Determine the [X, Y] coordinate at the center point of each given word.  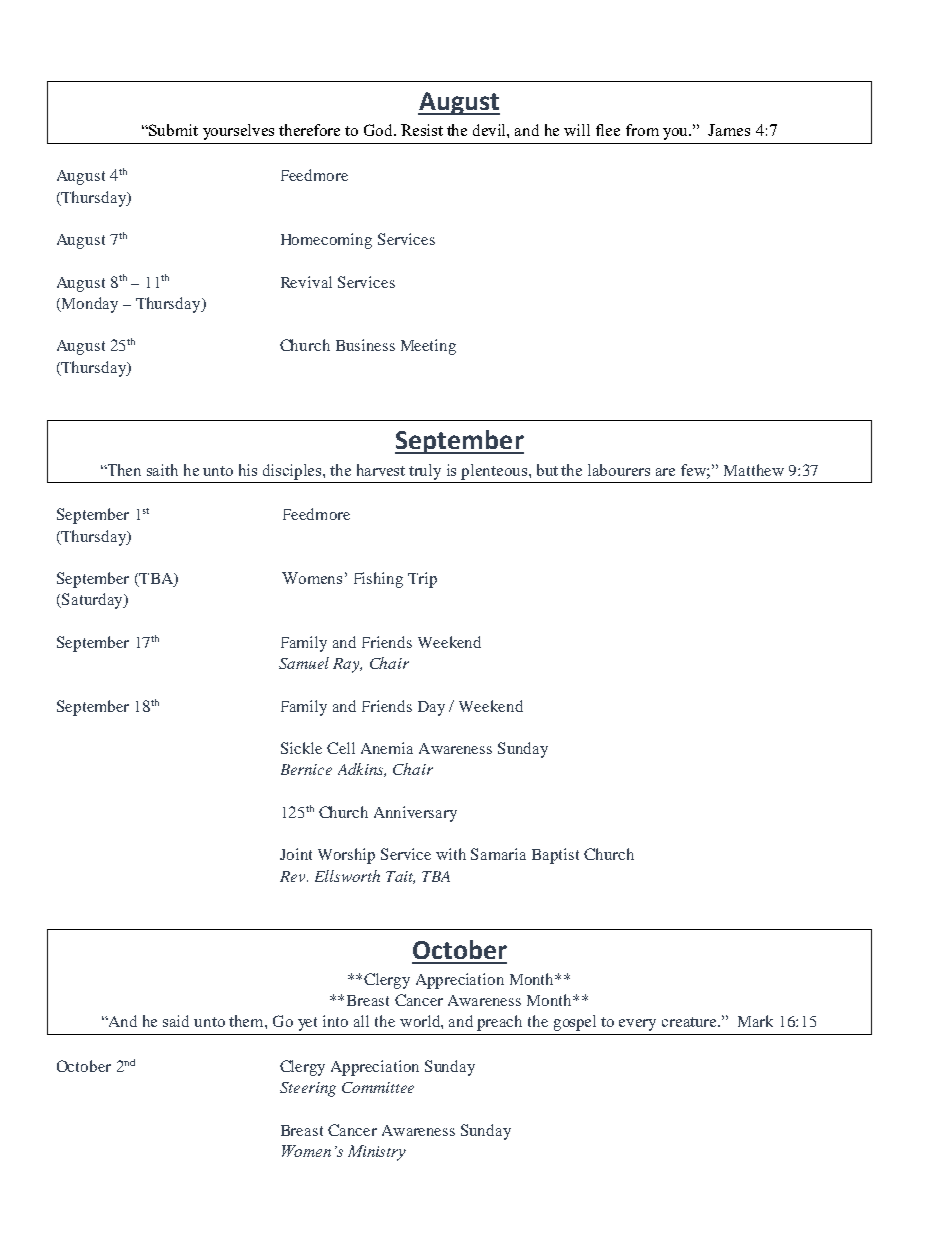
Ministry [377, 1153]
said [176, 1021]
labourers [619, 470]
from [642, 130]
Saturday [92, 601]
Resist [422, 130]
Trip [422, 580]
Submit [172, 130]
